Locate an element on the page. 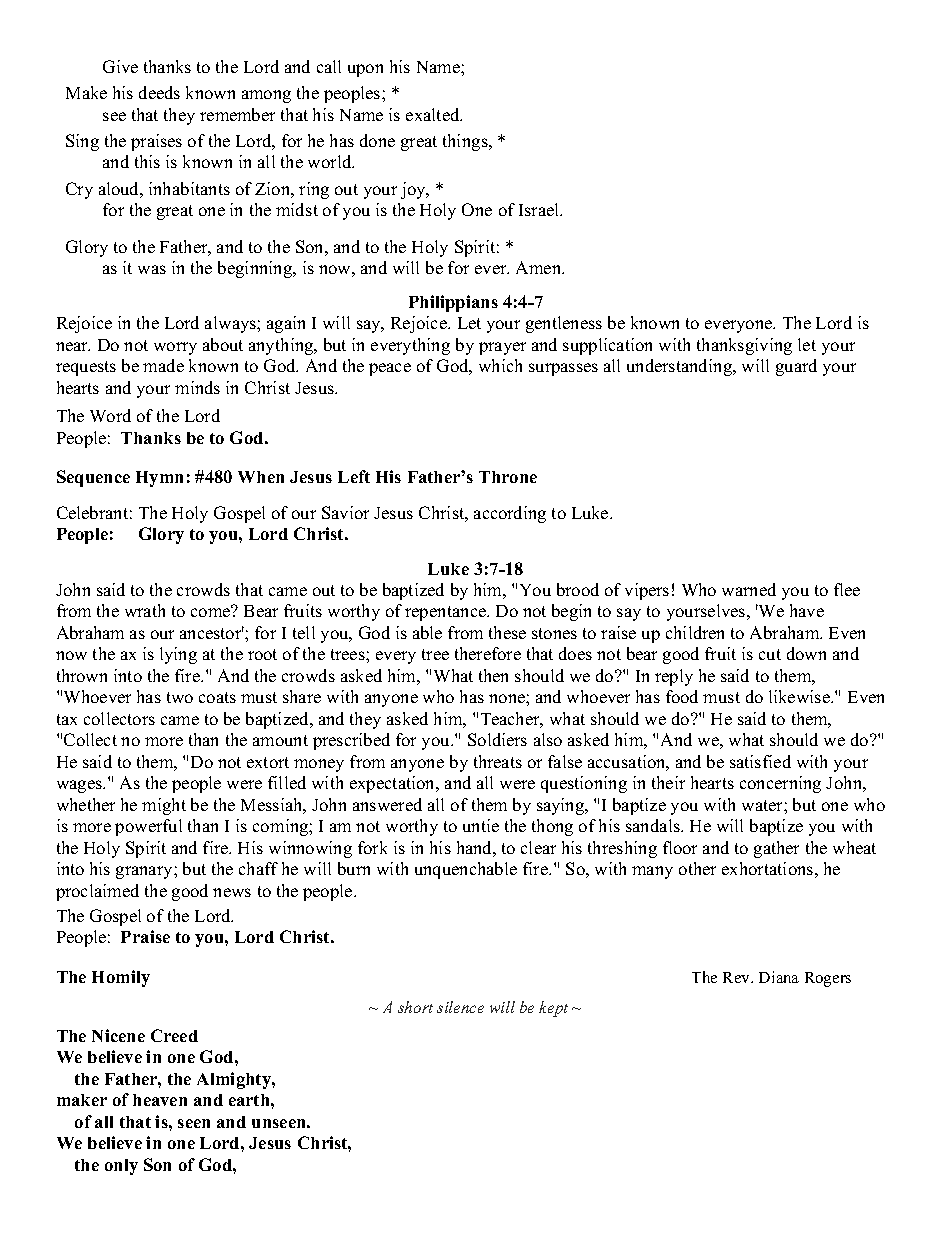 The height and width of the document is (1233, 952). gather is located at coordinates (776, 849).
